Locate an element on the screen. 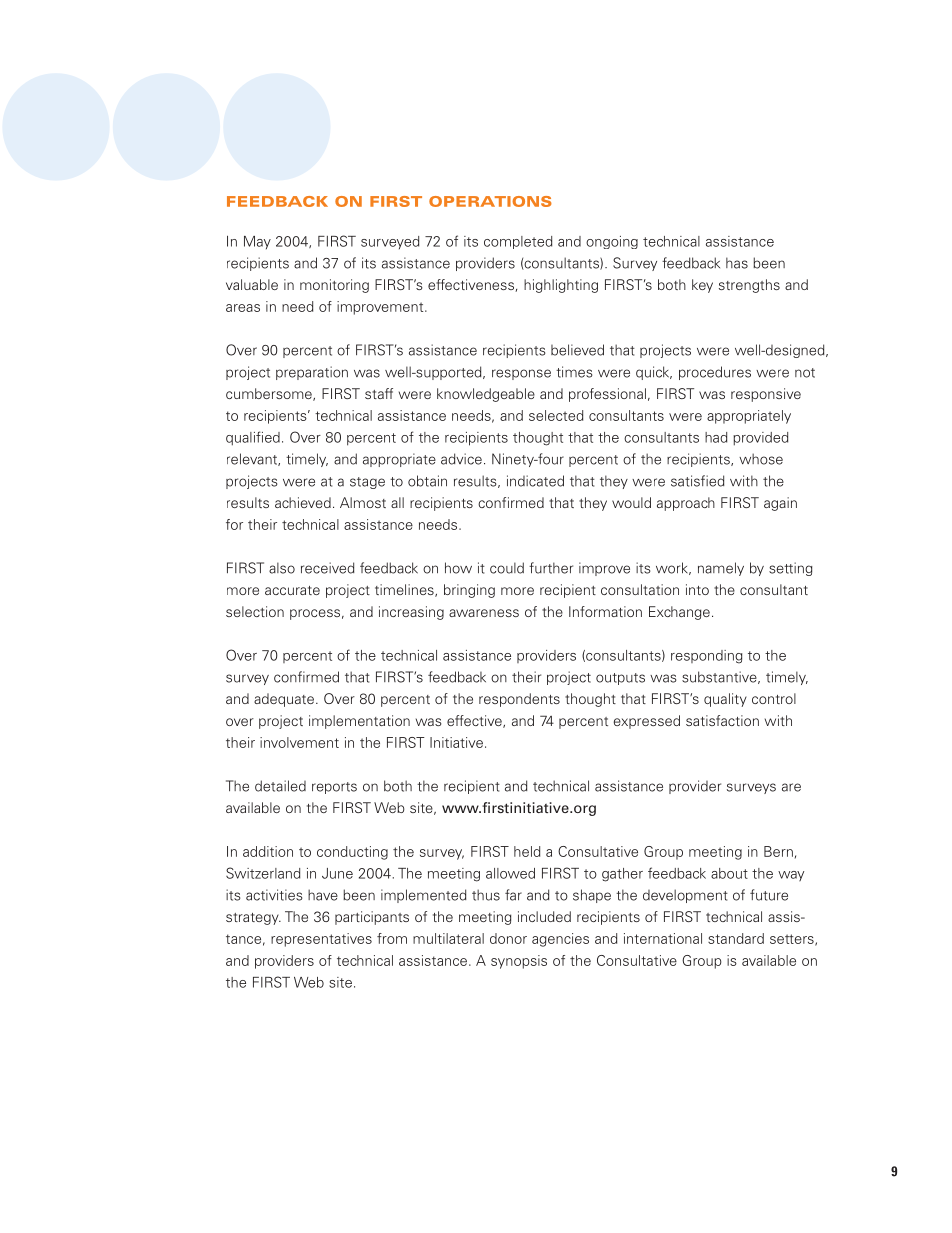 Image resolution: width=952 pixels, height=1233 pixels. accurate is located at coordinates (292, 590).
